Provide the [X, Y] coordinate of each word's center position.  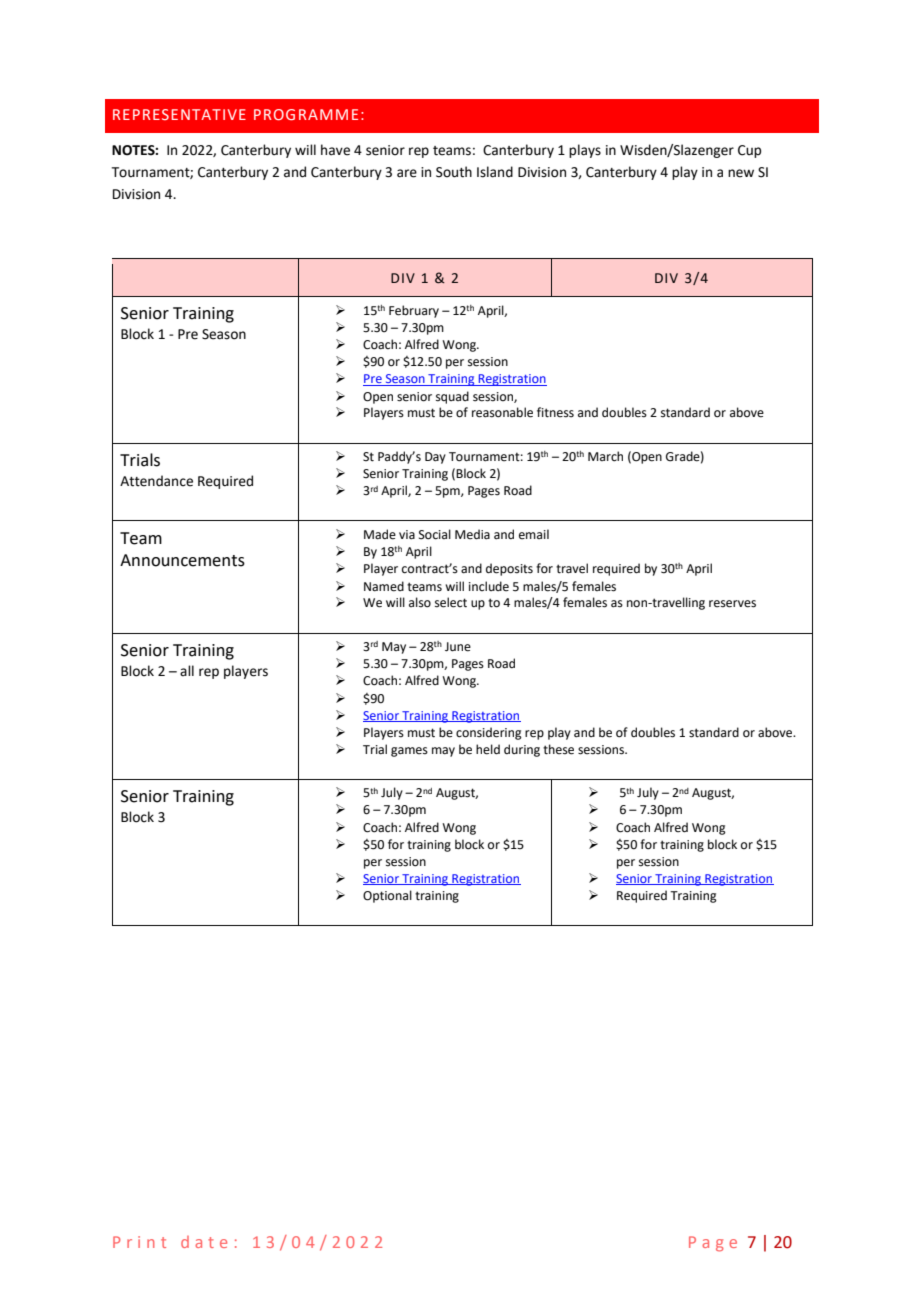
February [414, 311]
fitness [555, 412]
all [187, 670]
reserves [732, 604]
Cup [749, 151]
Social [435, 534]
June [458, 647]
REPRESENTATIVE [179, 114]
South [454, 172]
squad [452, 397]
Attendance [156, 481]
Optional [387, 896]
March [605, 456]
